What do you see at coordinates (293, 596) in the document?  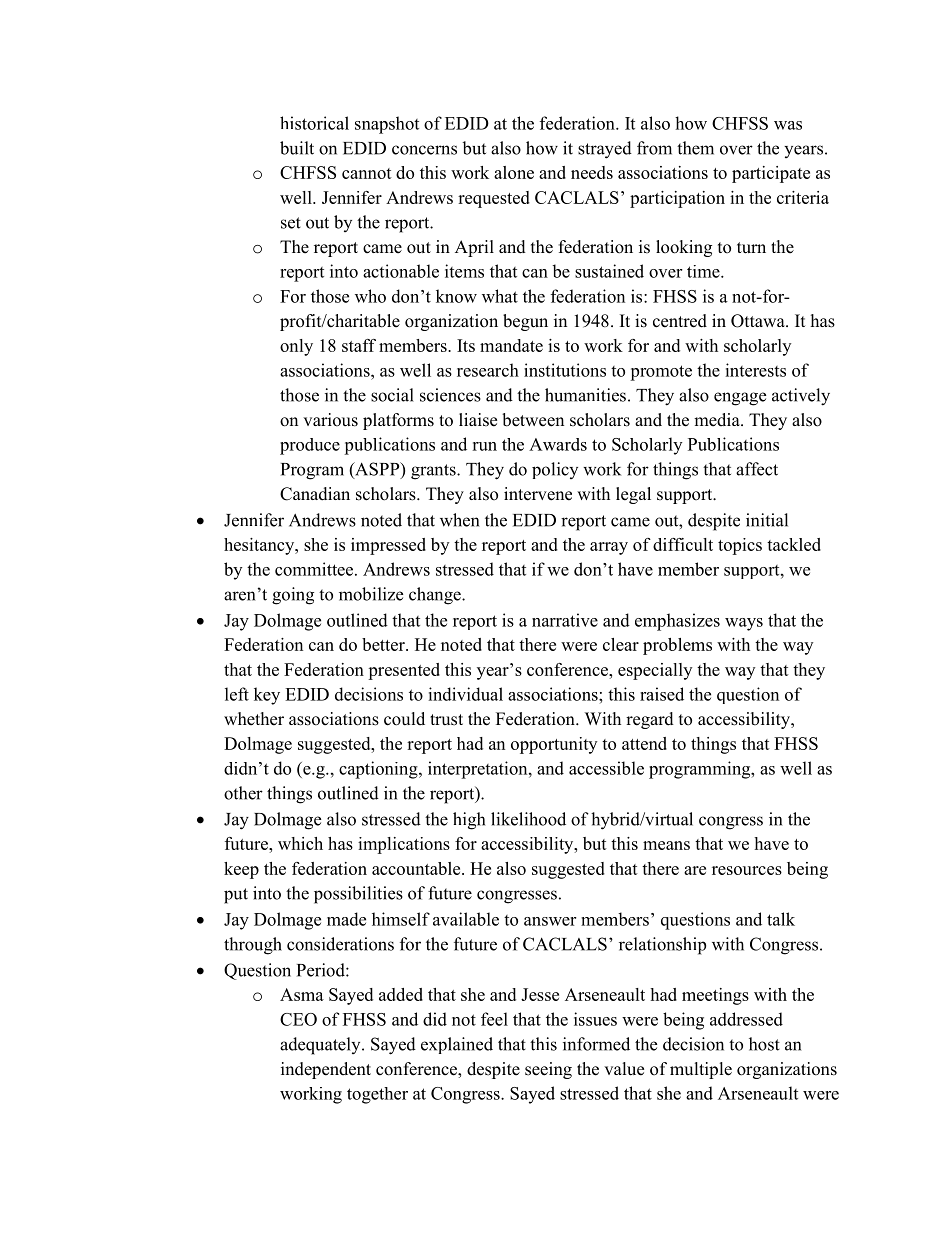 I see `going` at bounding box center [293, 596].
